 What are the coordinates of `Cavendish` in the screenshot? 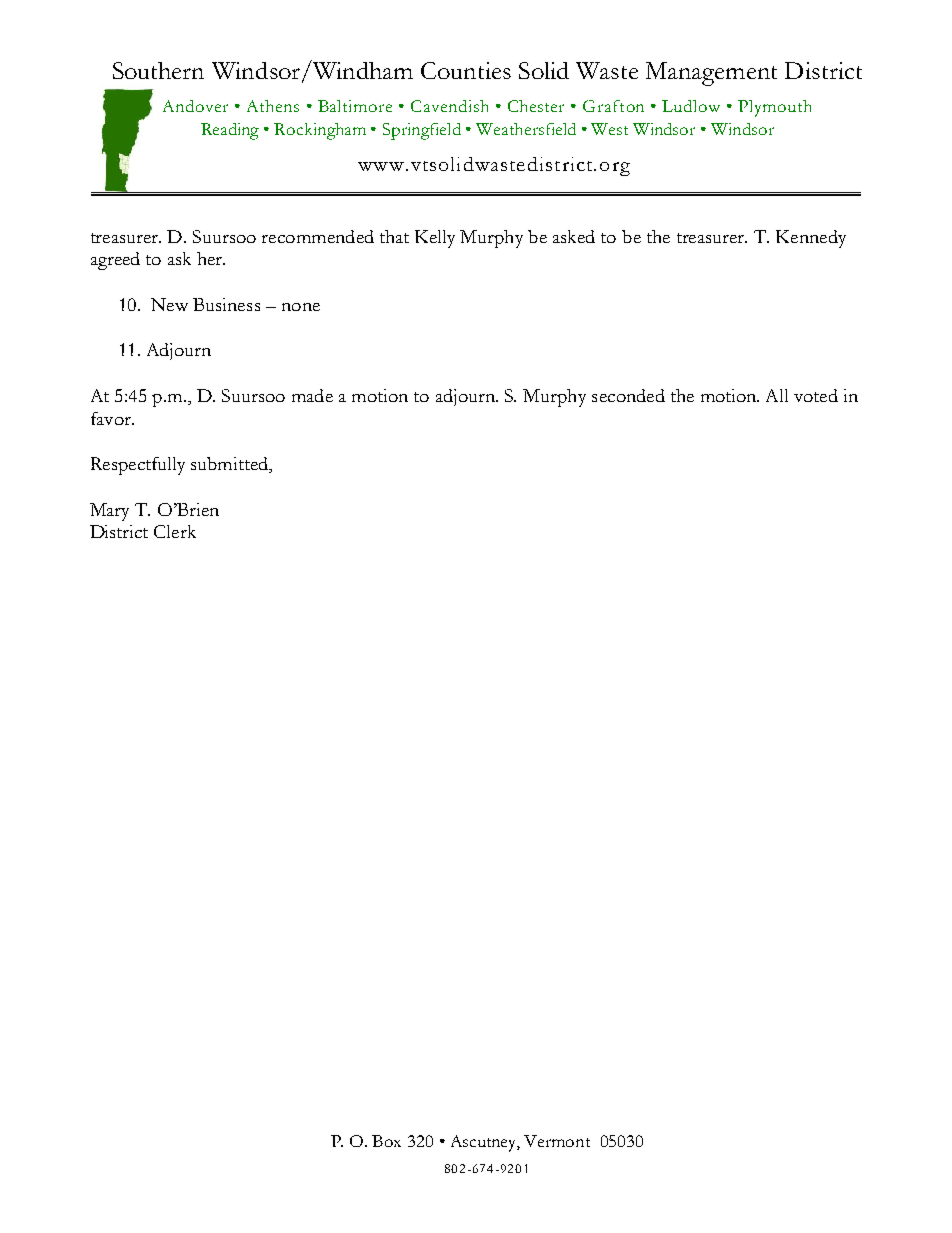 It's located at (449, 106).
